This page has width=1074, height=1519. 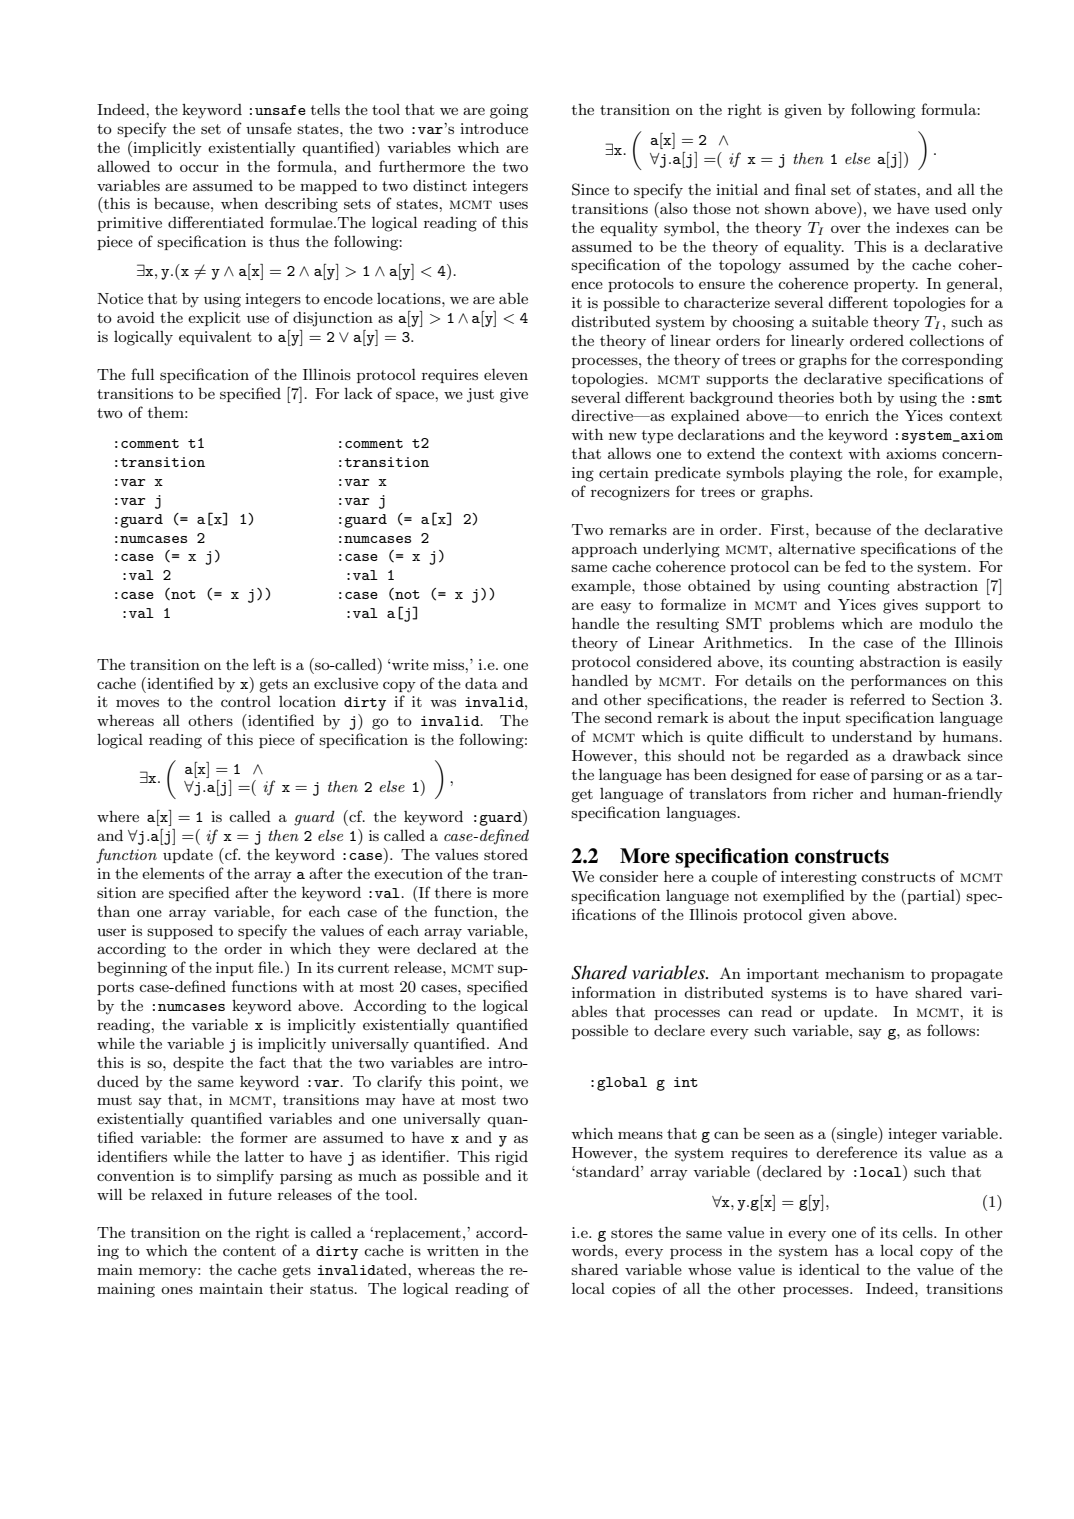 I want to click on despite, so click(x=198, y=1064).
